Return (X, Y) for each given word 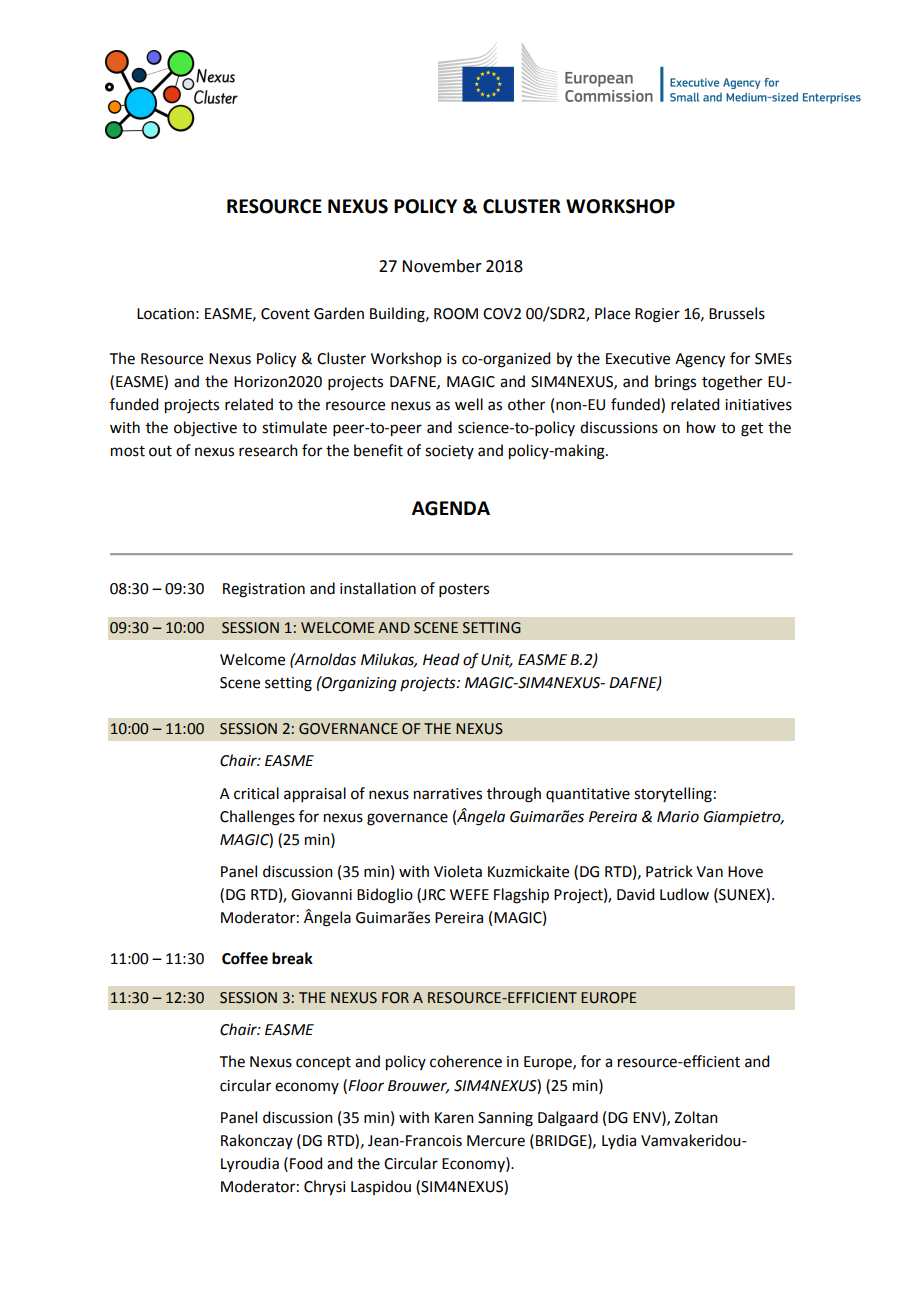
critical (256, 793)
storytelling (673, 795)
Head (441, 659)
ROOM (456, 314)
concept (323, 1063)
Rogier (657, 315)
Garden (339, 313)
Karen (454, 1118)
